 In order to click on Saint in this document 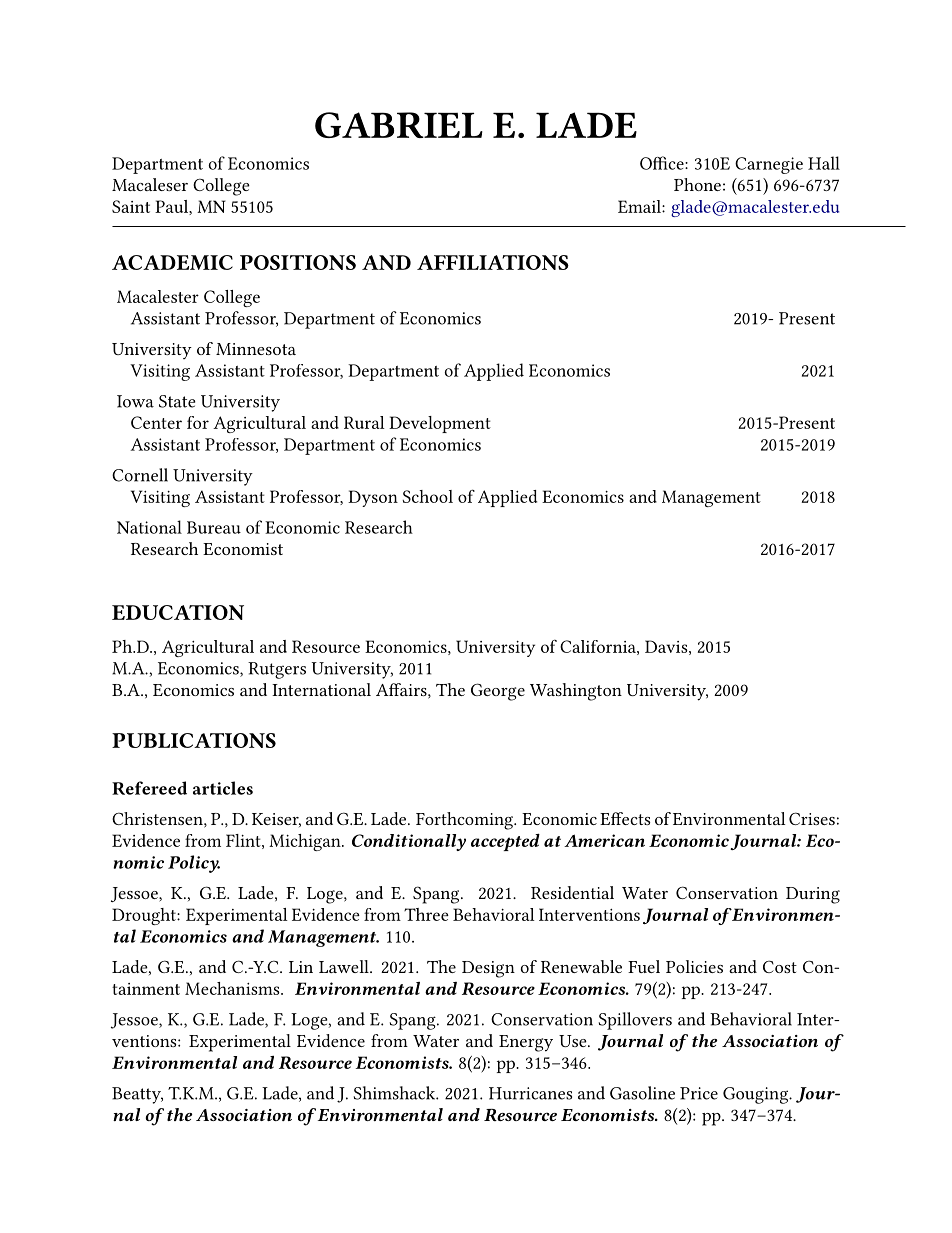, I will do `click(131, 206)`.
